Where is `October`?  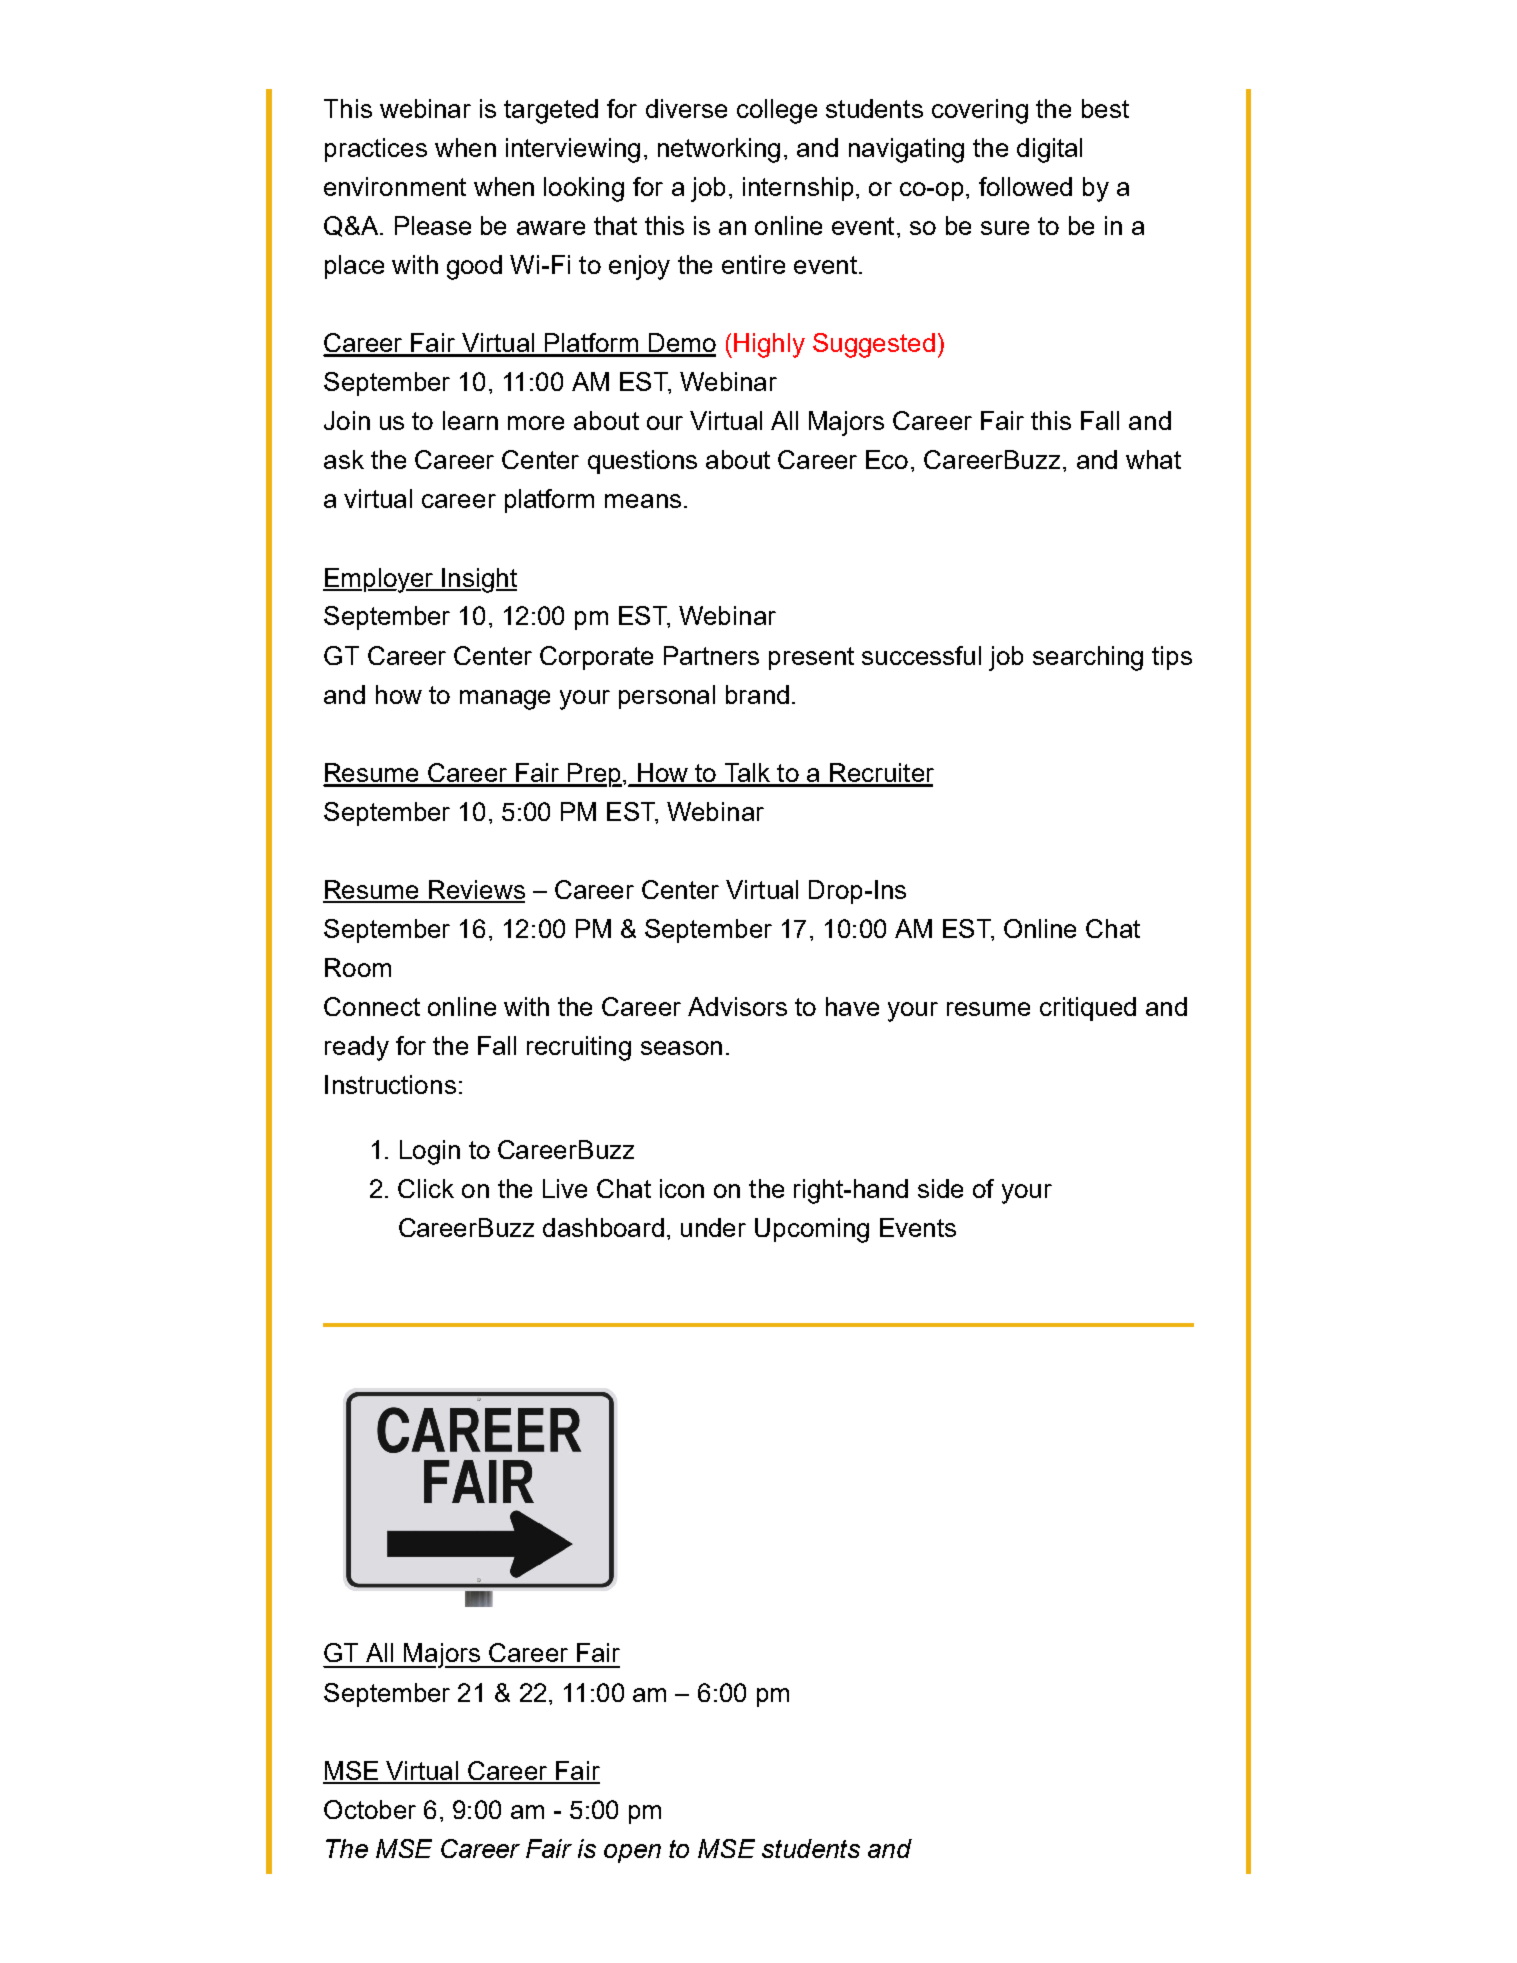 October is located at coordinates (370, 1809).
